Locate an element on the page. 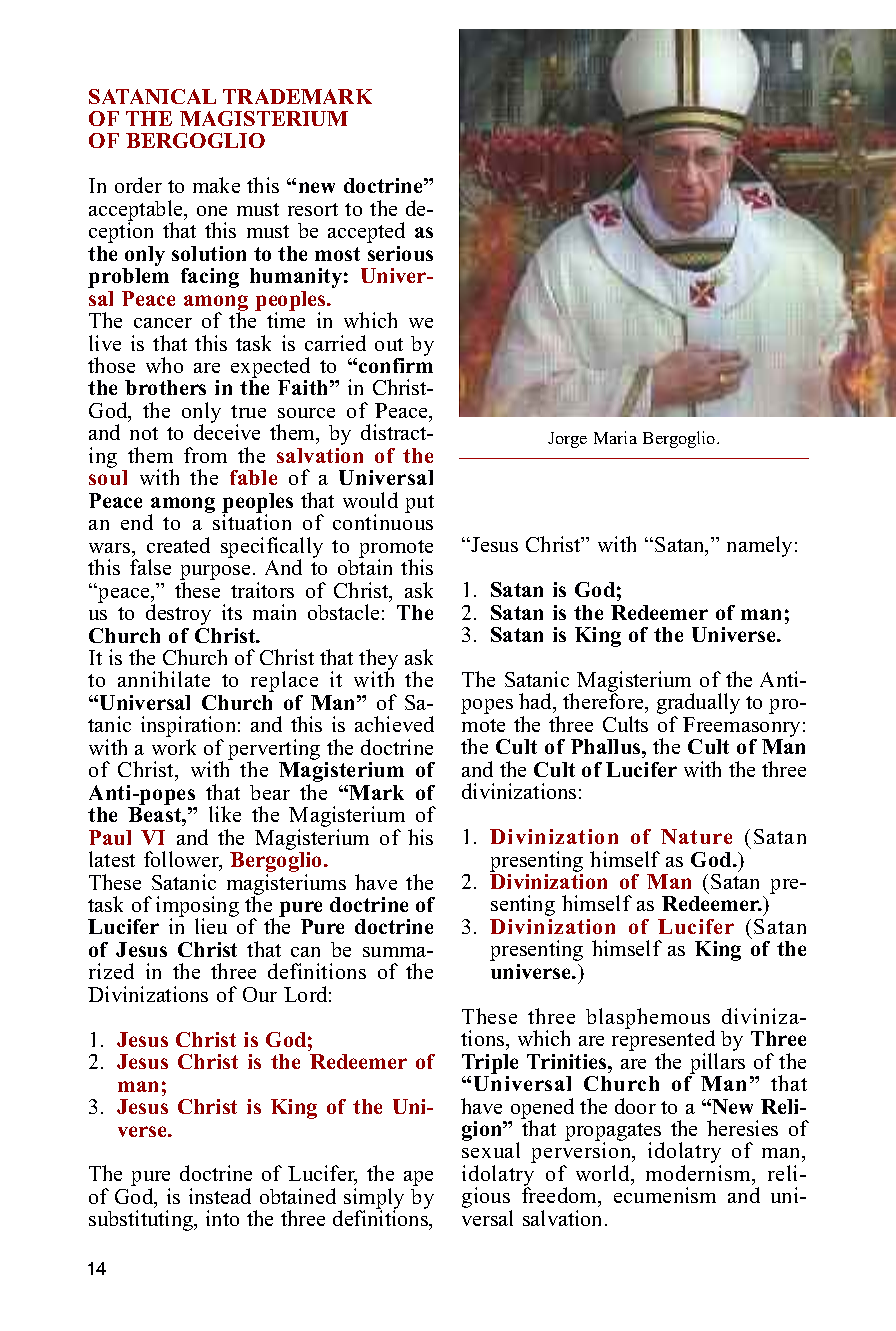  instead is located at coordinates (220, 1196).
